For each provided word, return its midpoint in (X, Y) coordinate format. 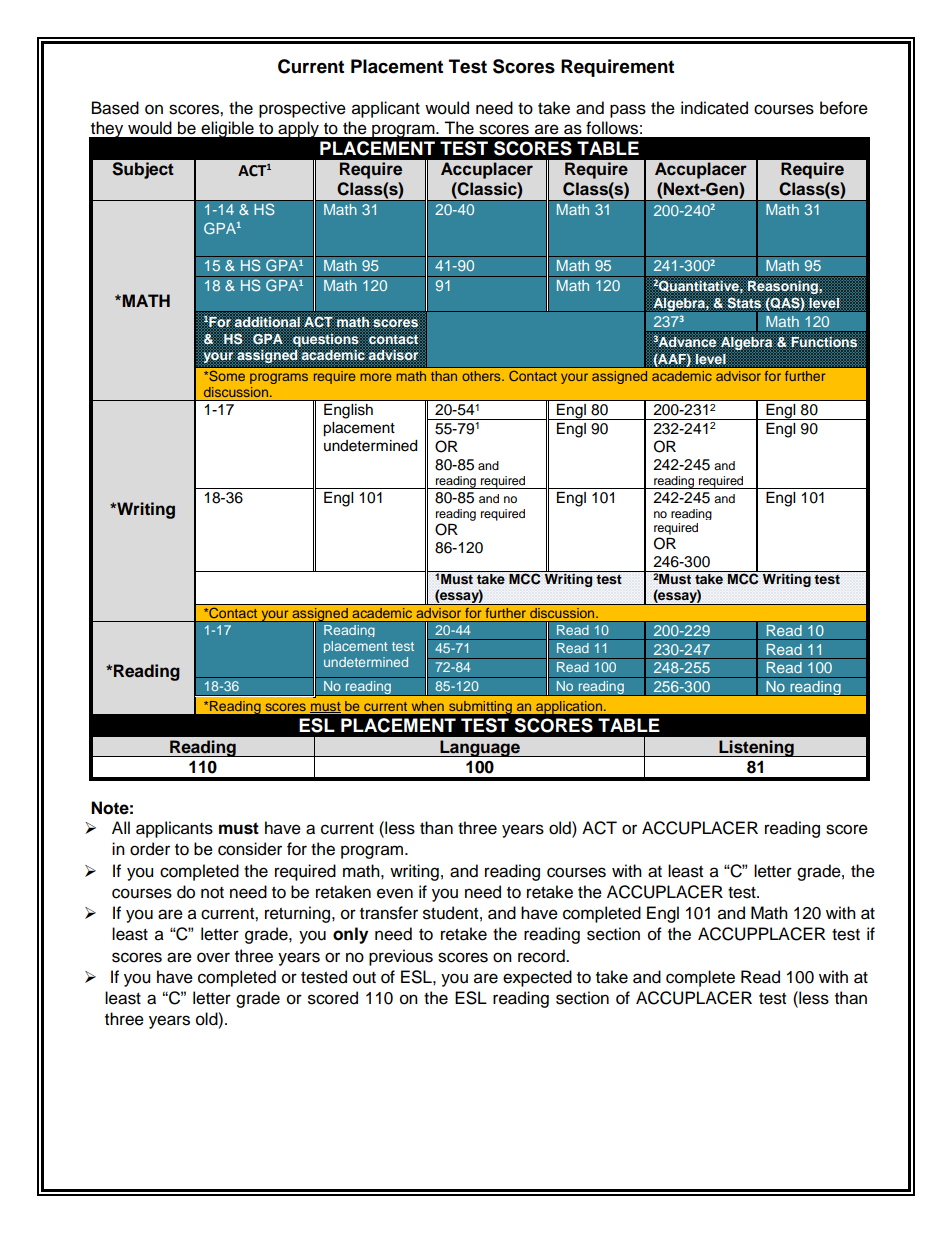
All (121, 827)
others (482, 376)
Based (115, 108)
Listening (756, 748)
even (395, 893)
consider (250, 849)
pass (628, 111)
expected (537, 978)
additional (267, 322)
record (542, 956)
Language (480, 748)
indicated (714, 108)
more (376, 377)
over (213, 957)
